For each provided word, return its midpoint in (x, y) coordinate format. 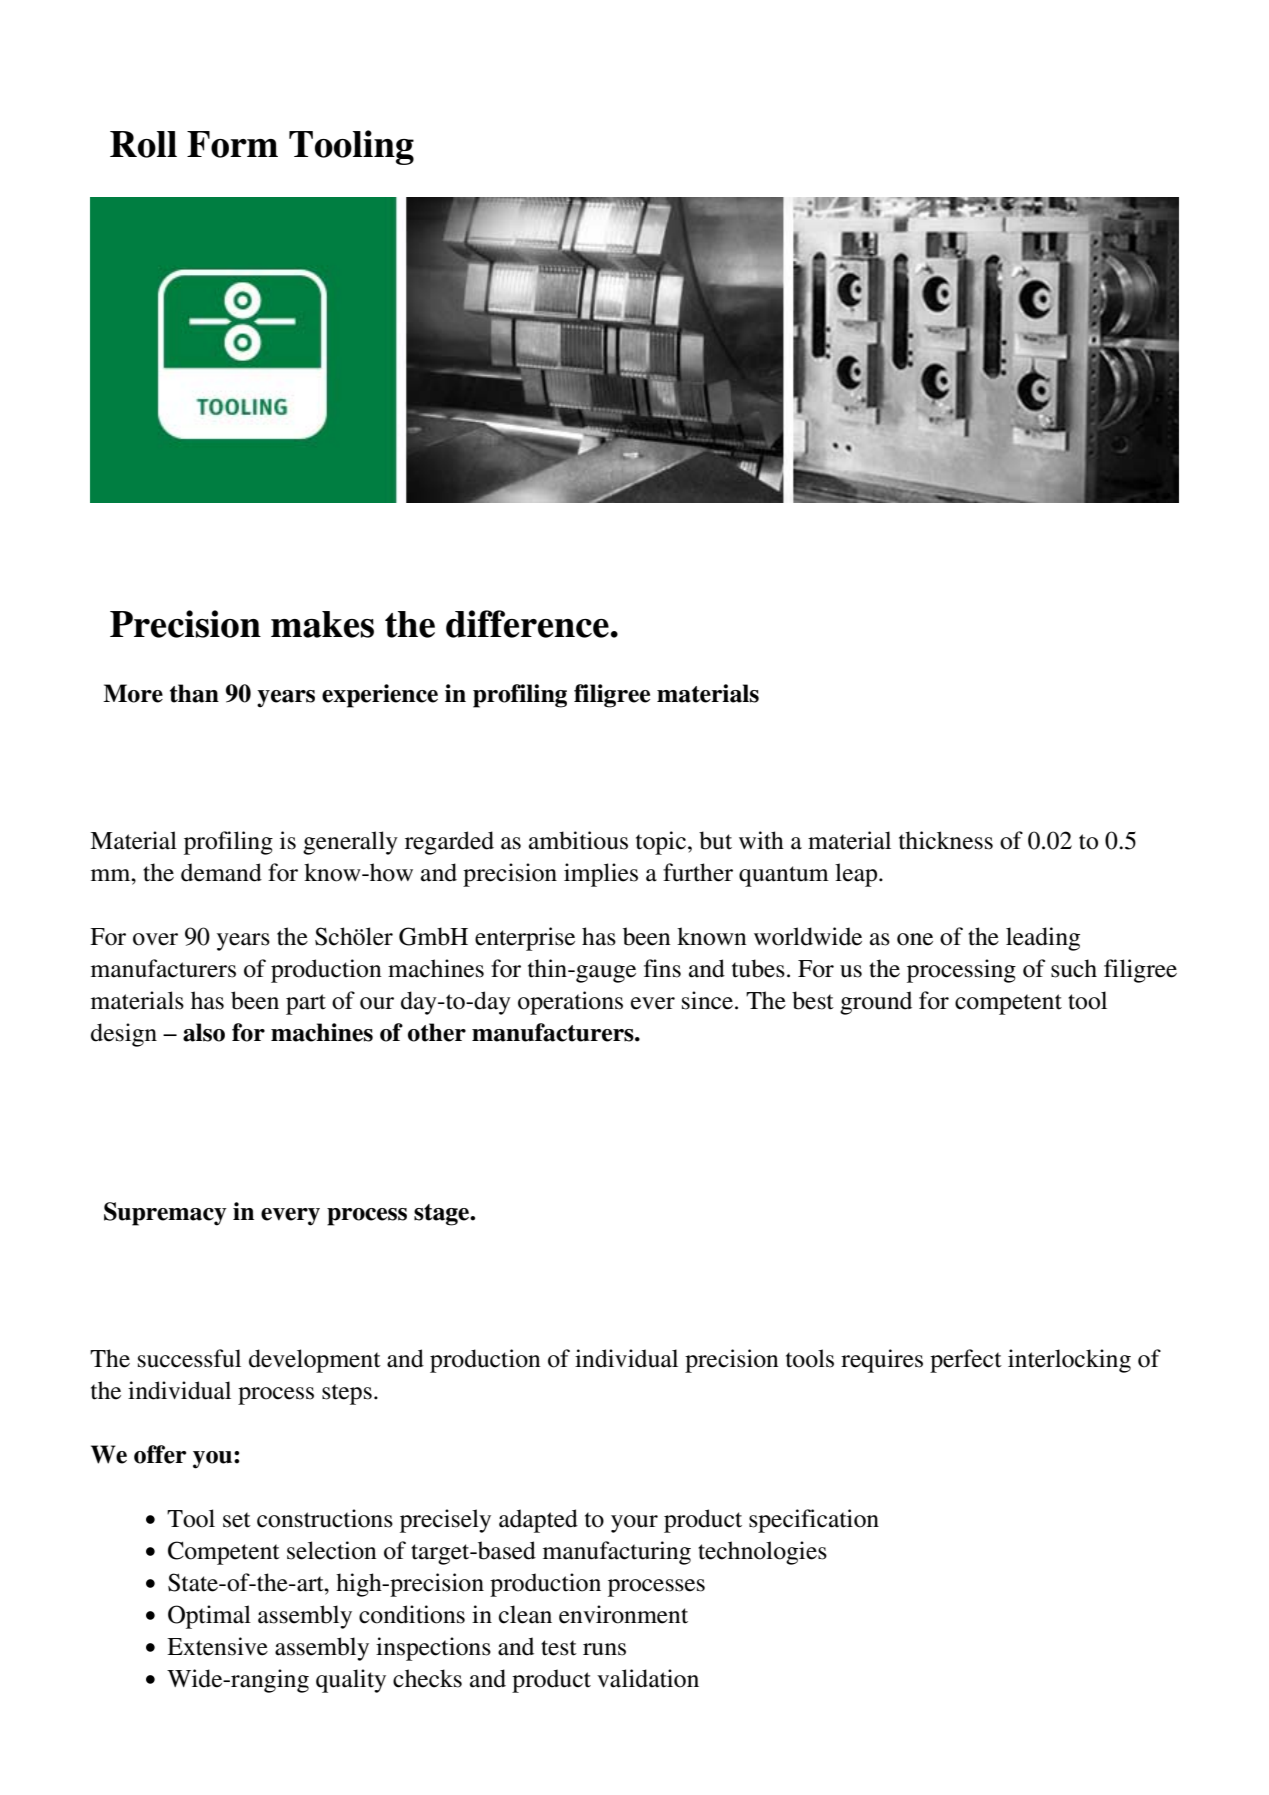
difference (527, 624)
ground (876, 1003)
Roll (143, 144)
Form (232, 144)
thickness (946, 840)
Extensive (217, 1646)
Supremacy (165, 1214)
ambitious (578, 840)
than (194, 693)
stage (443, 1215)
